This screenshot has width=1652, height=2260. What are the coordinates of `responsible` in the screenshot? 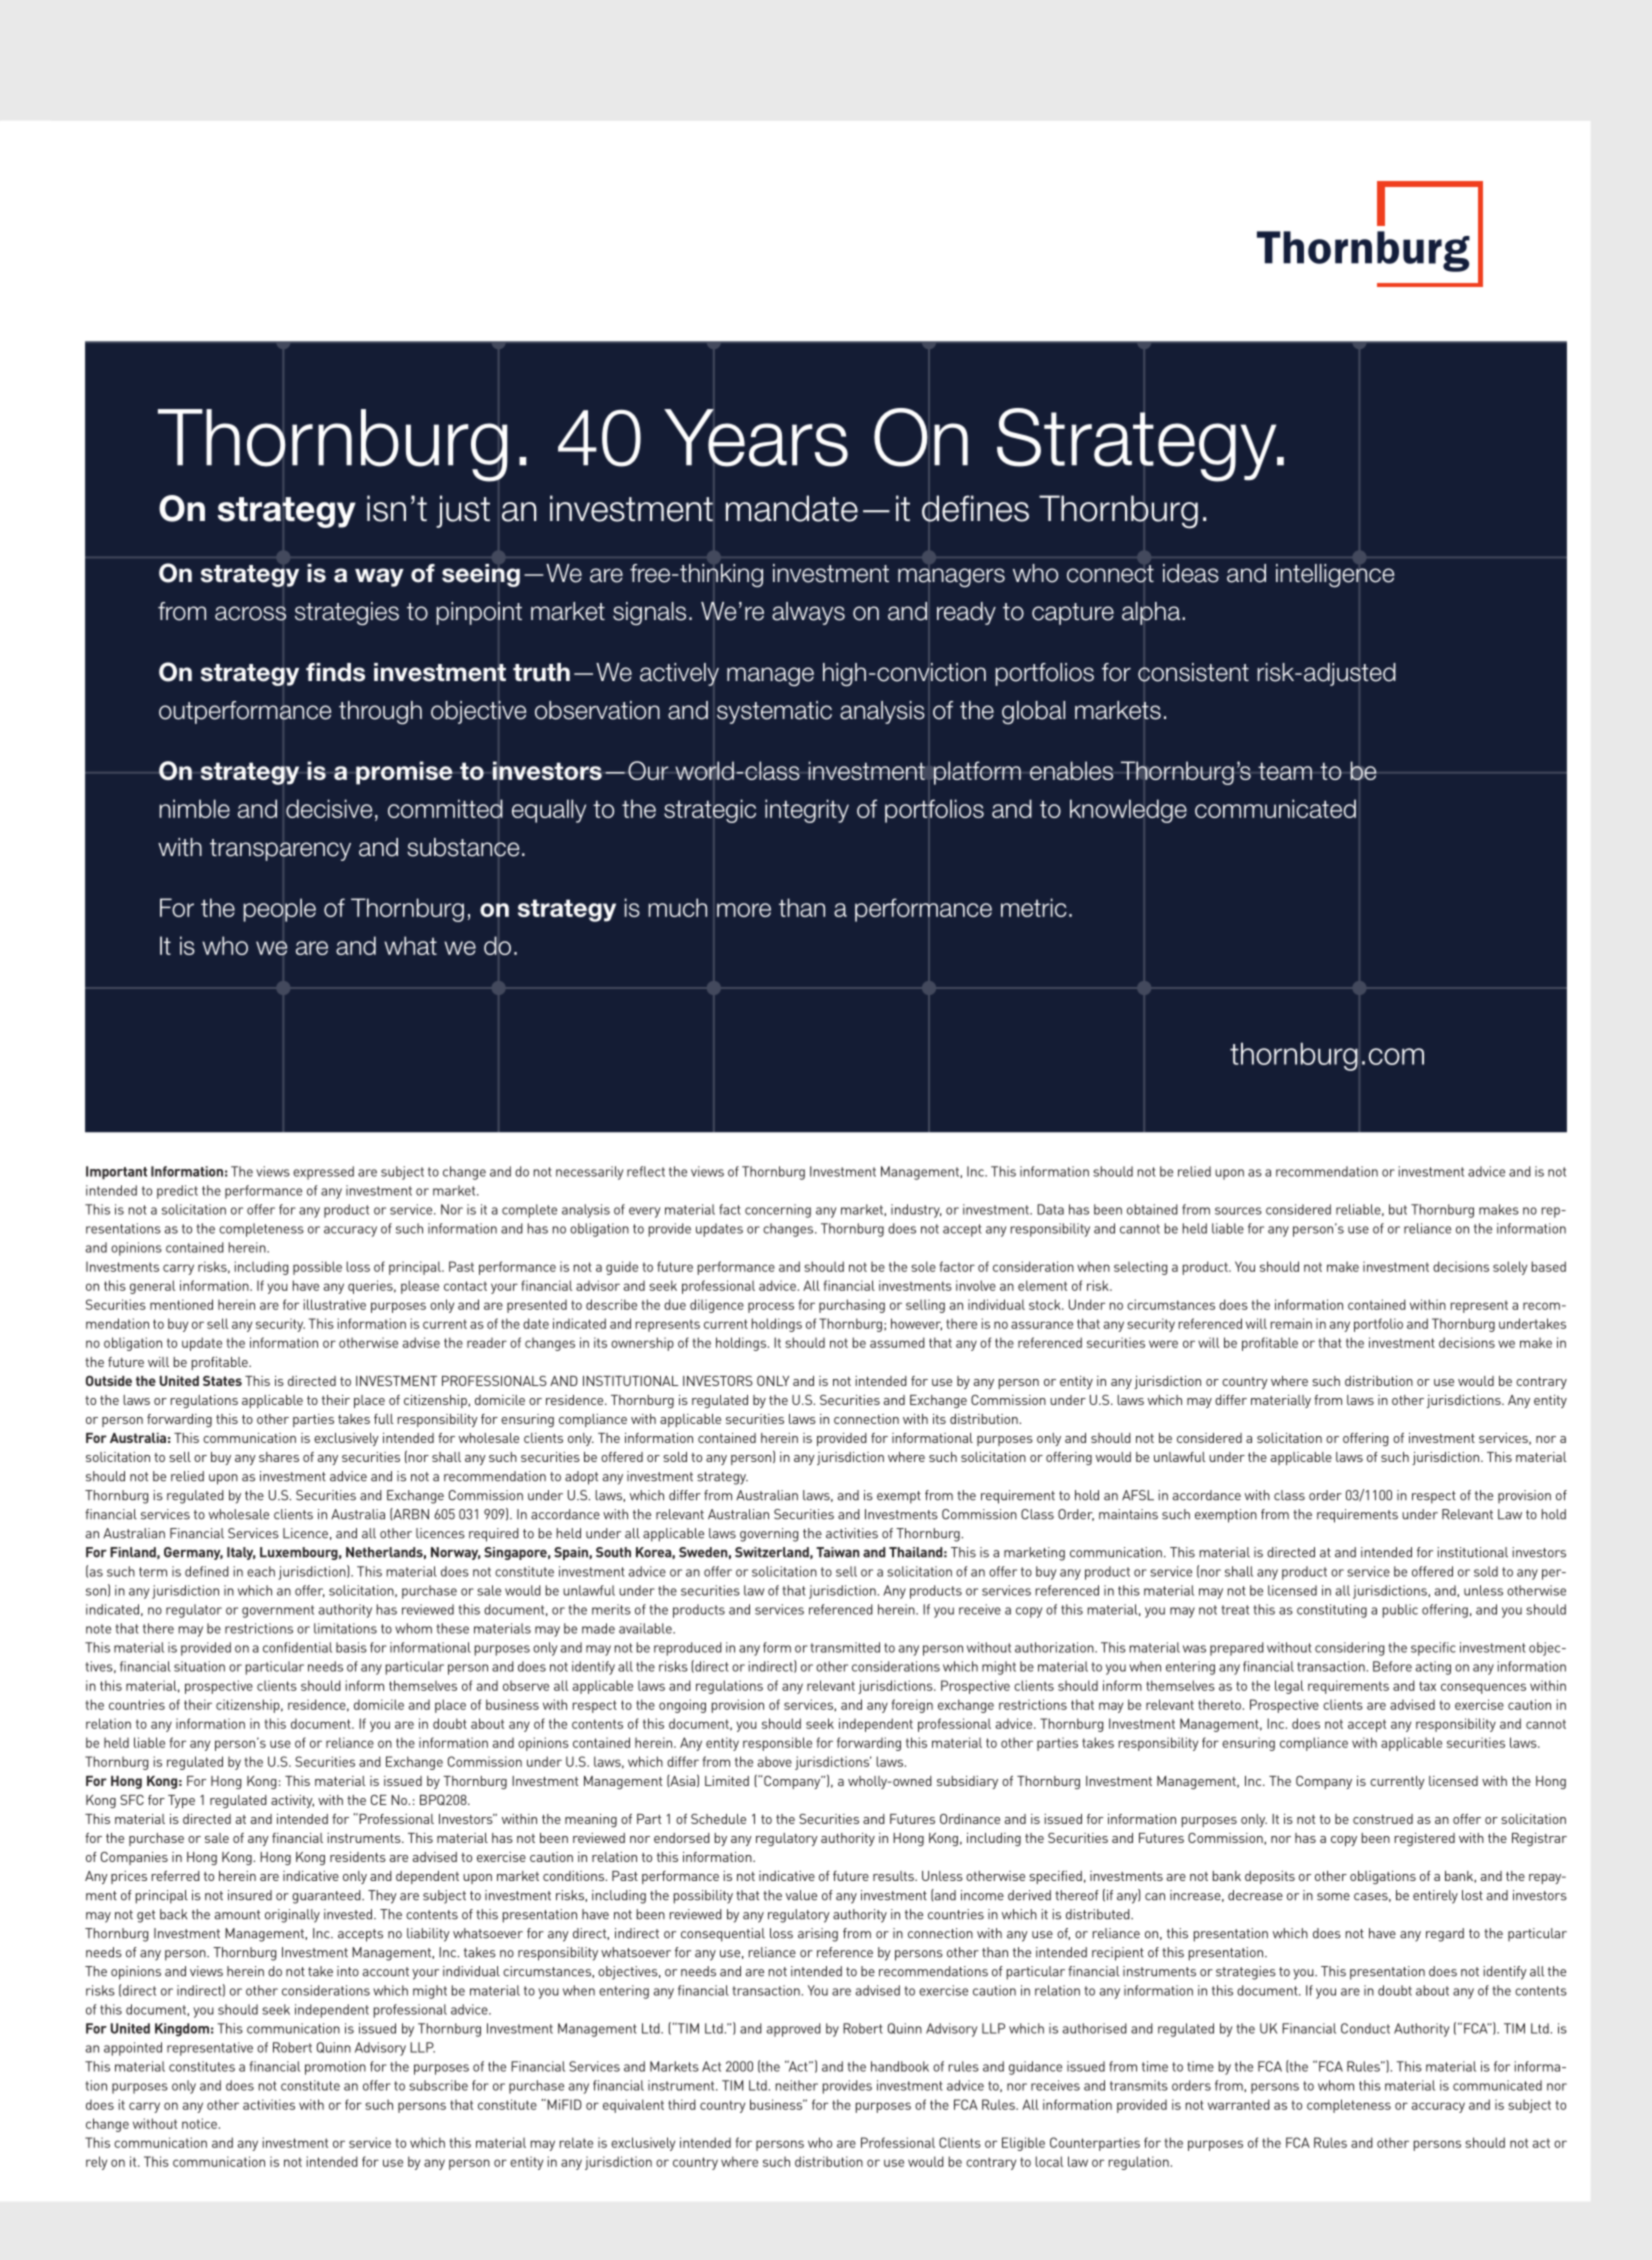 It's located at (777, 1744).
